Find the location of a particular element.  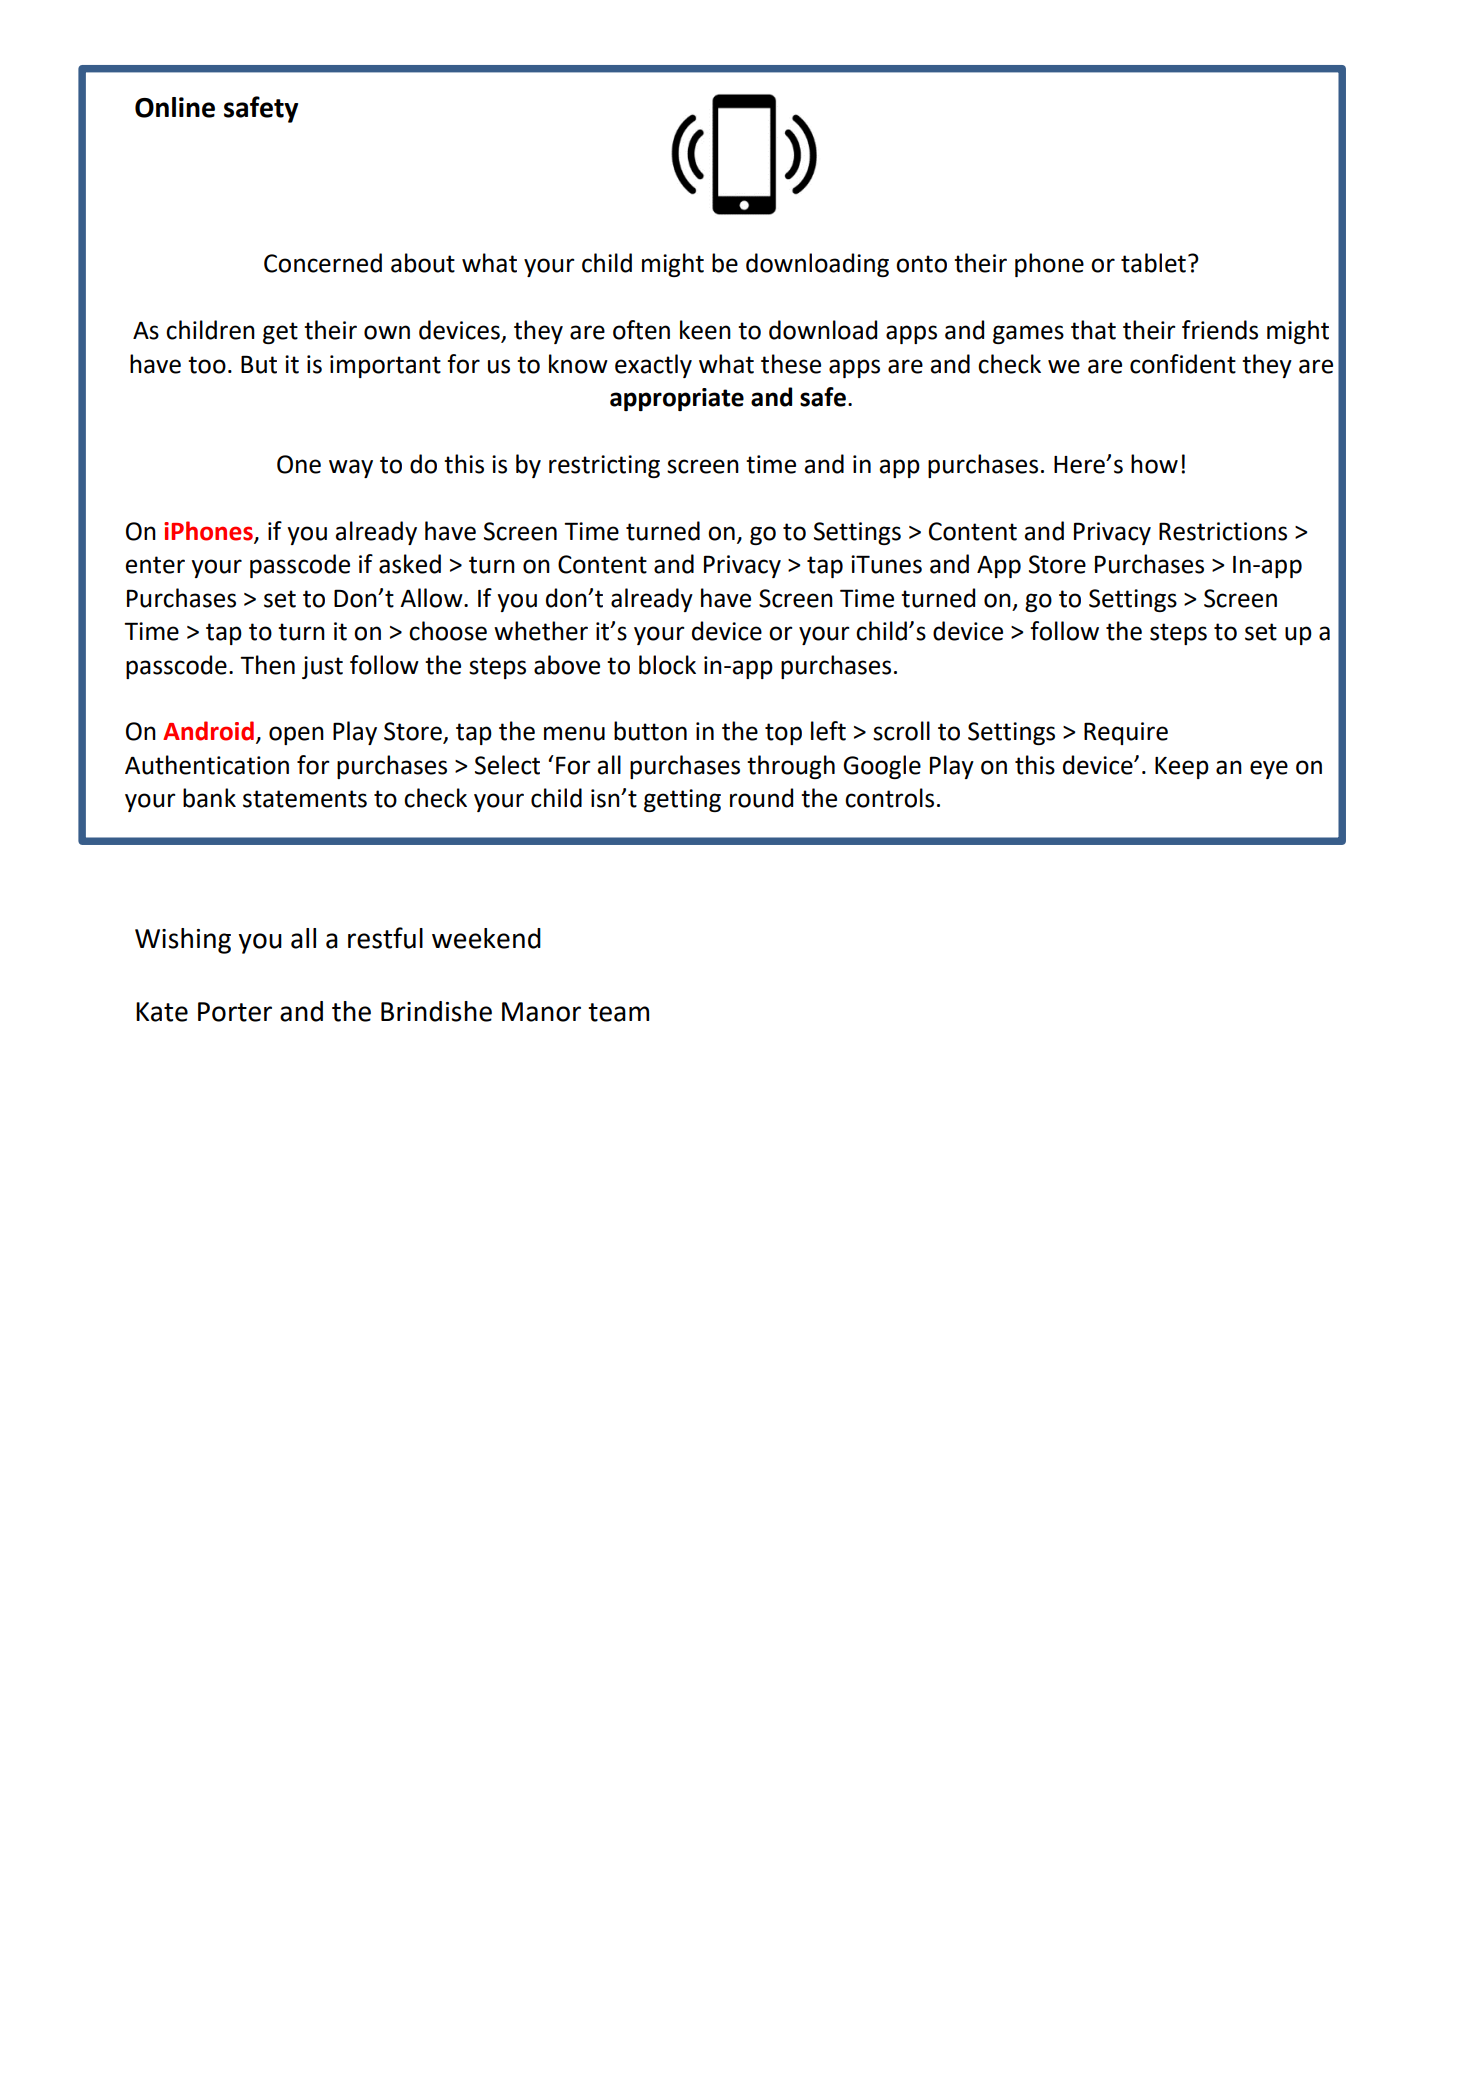

Porter is located at coordinates (235, 1012).
